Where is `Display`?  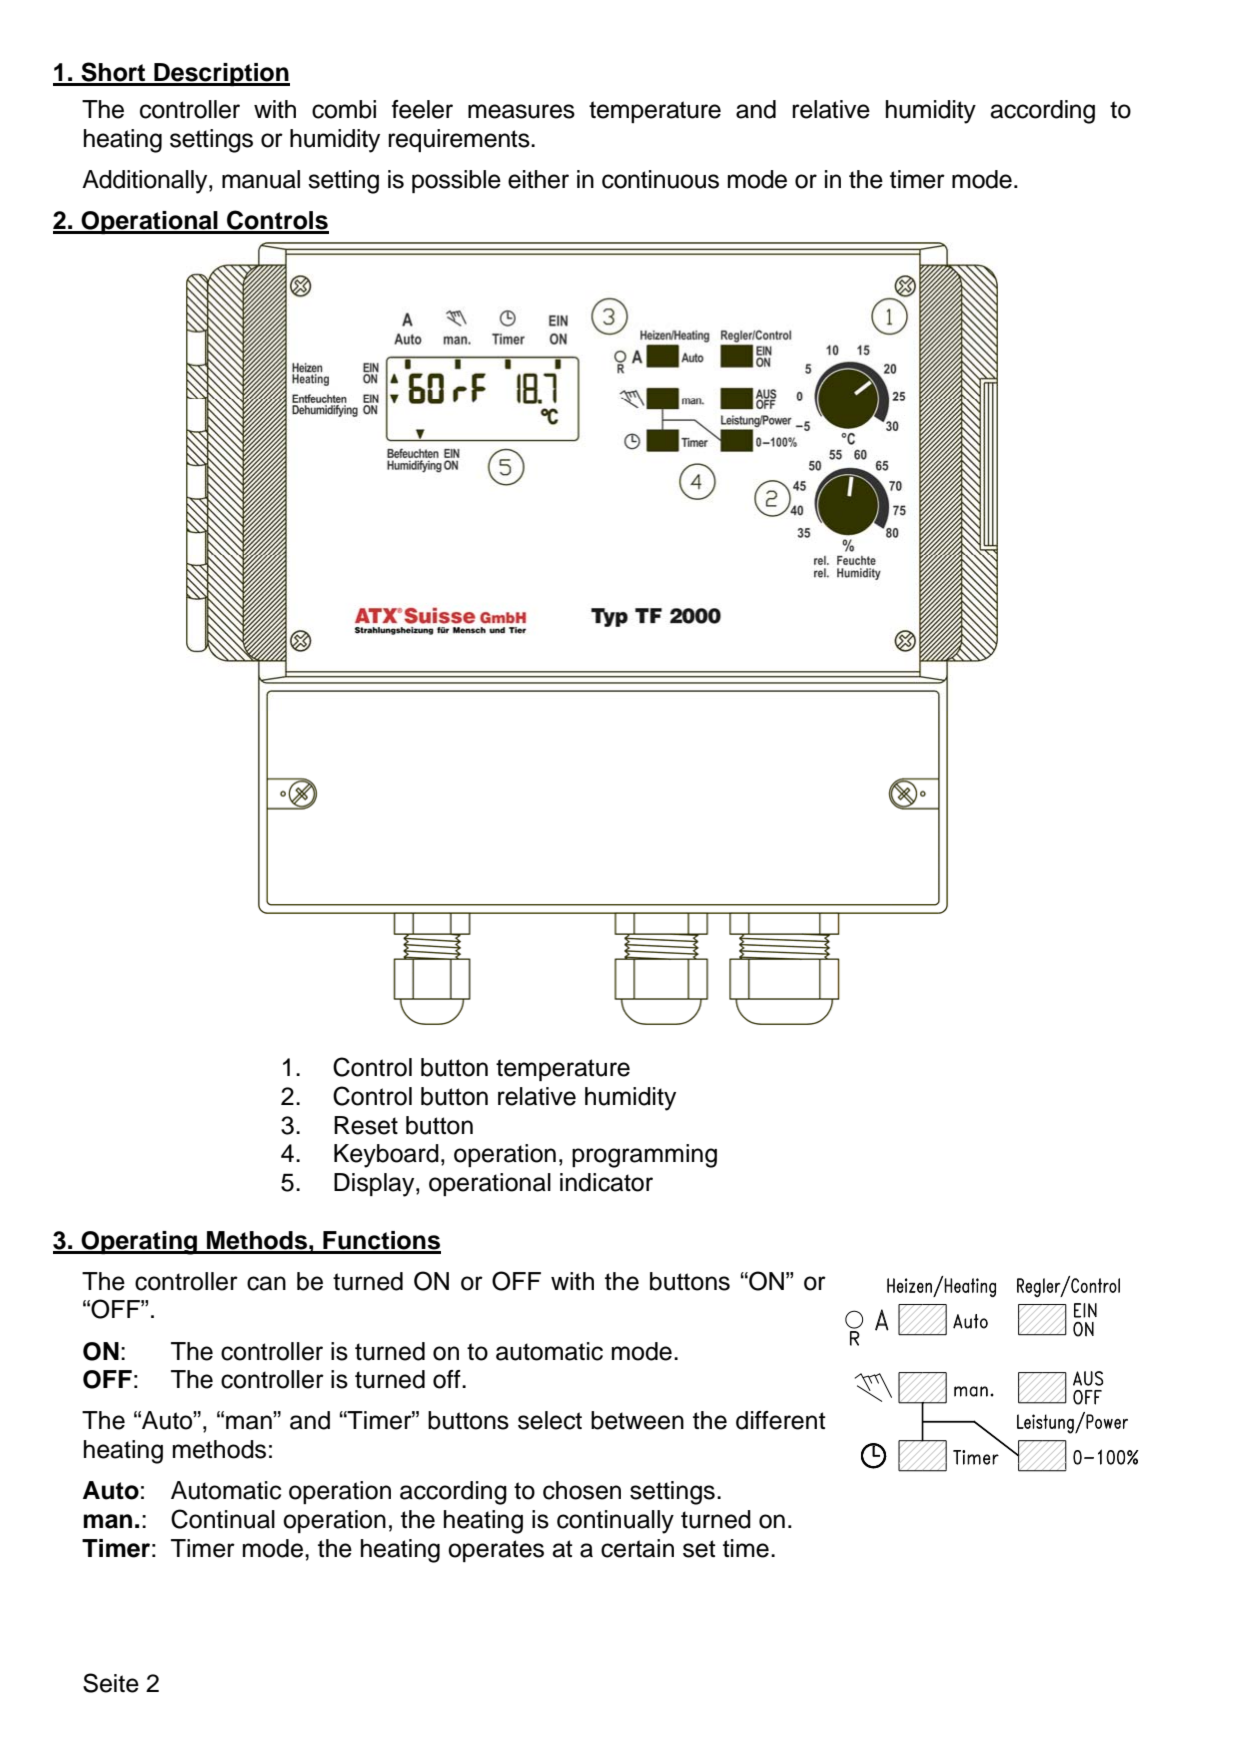
Display is located at coordinates (375, 1185).
